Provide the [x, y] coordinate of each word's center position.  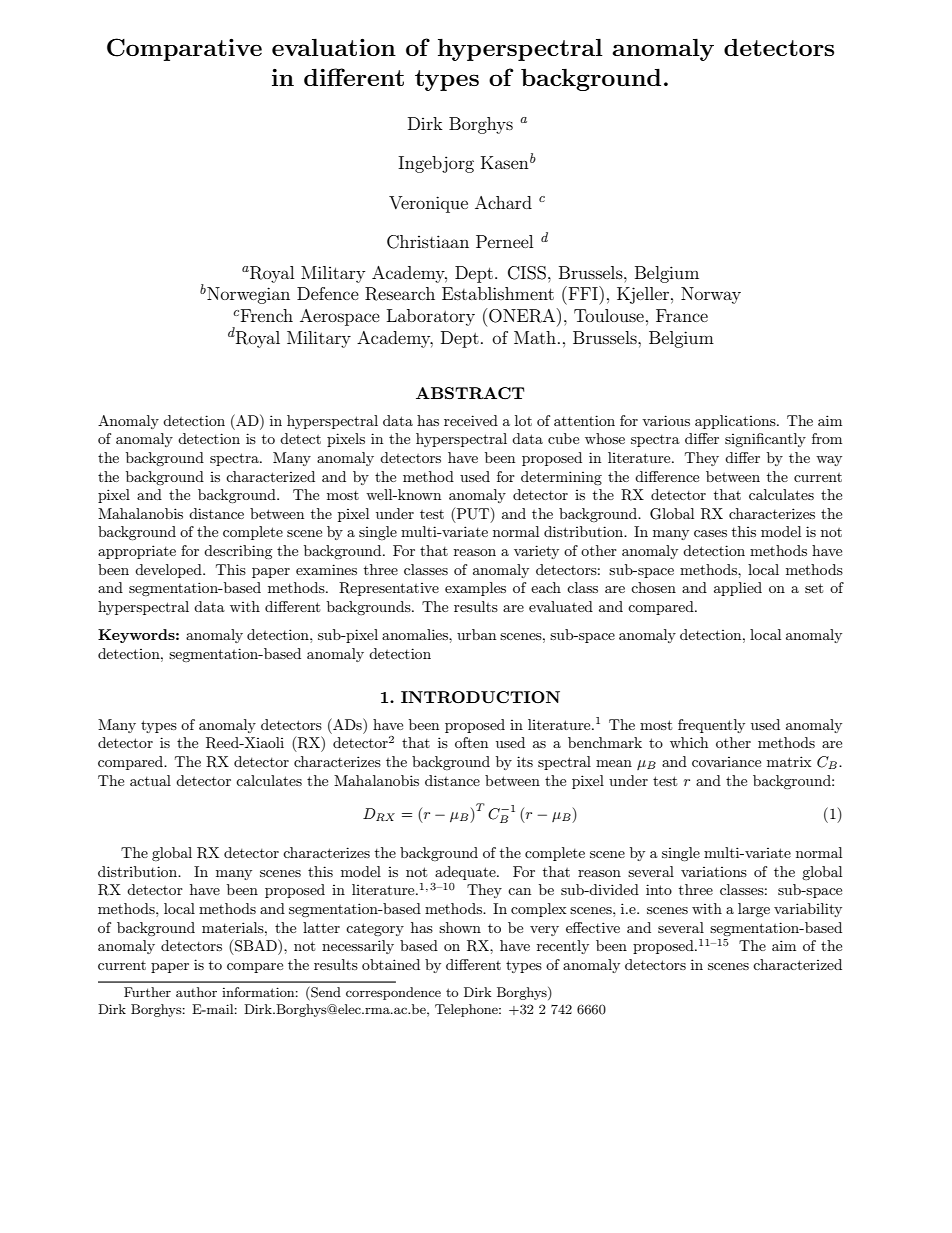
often [471, 742]
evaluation [334, 47]
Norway [711, 295]
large [754, 910]
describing [238, 552]
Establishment [498, 293]
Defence [328, 293]
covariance [726, 762]
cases [710, 533]
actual [150, 780]
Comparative [184, 49]
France [682, 315]
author [196, 992]
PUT [474, 515]
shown [460, 927]
